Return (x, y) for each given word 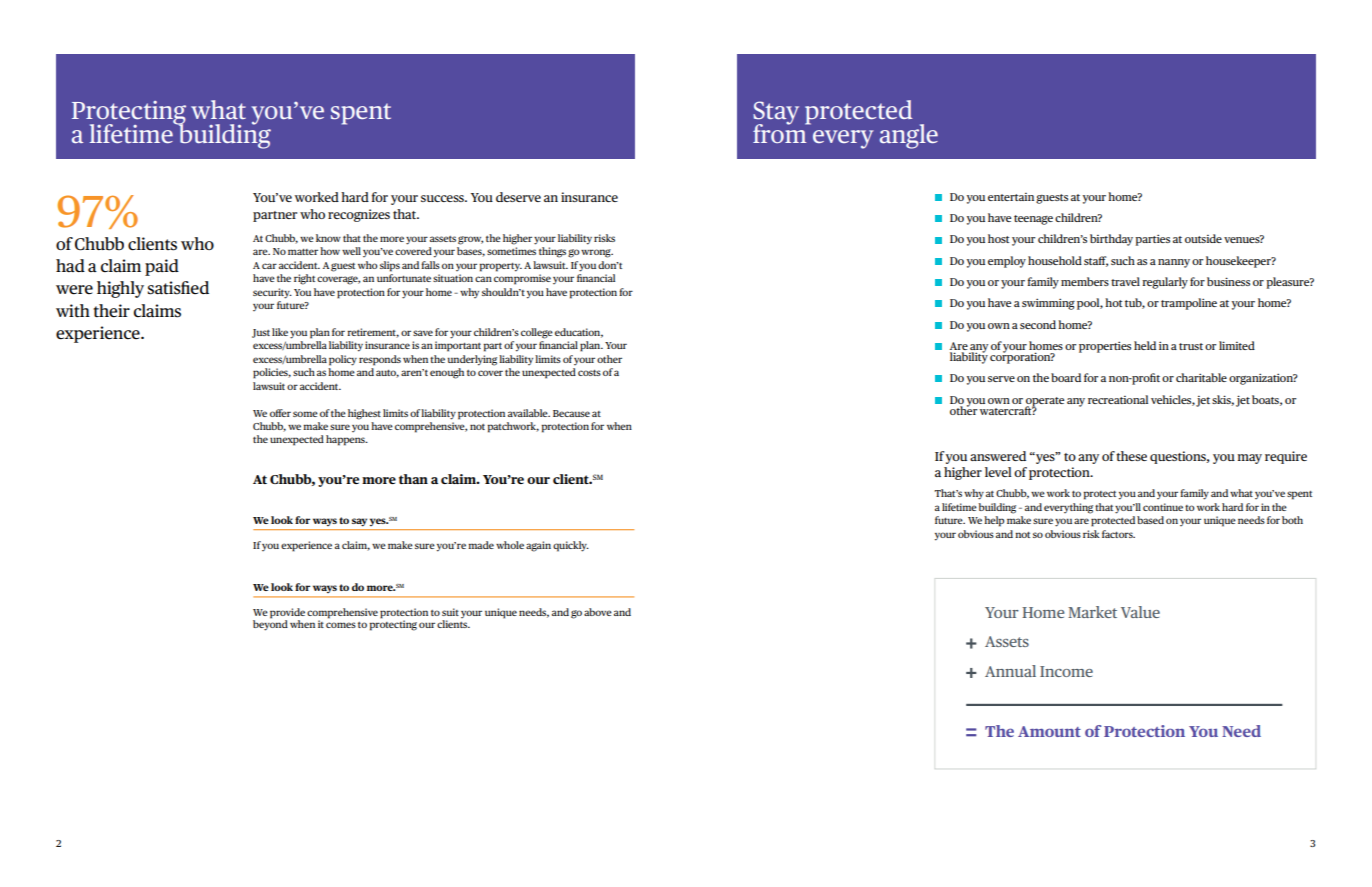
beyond (270, 624)
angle (909, 136)
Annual (1010, 671)
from (781, 132)
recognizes (359, 215)
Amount (1049, 731)
